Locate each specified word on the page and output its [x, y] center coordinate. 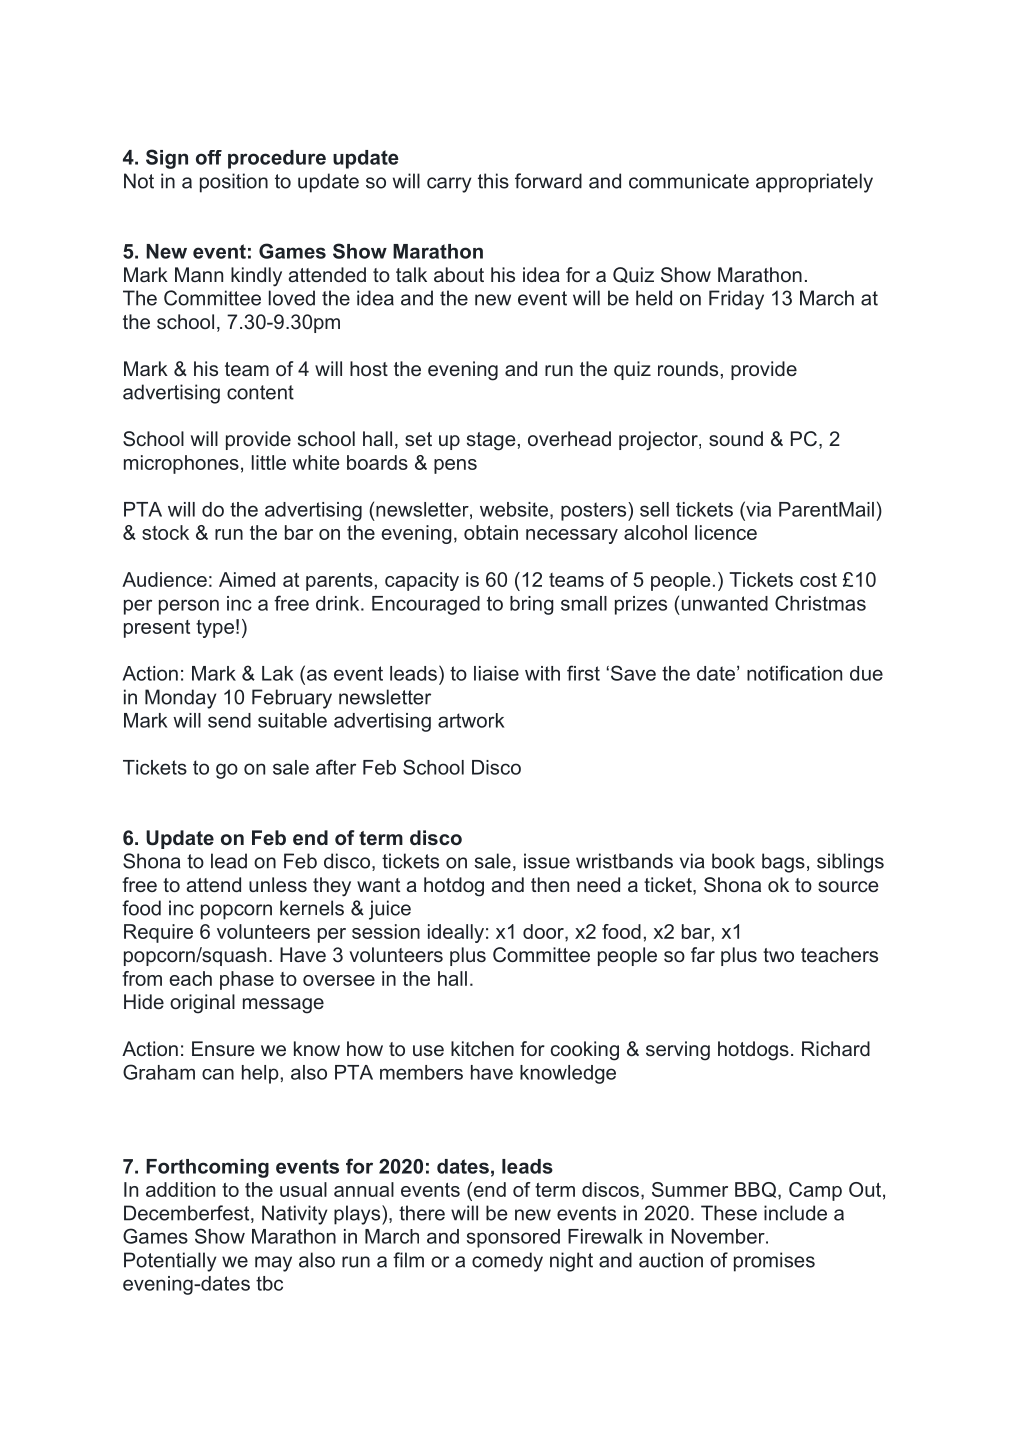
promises [774, 1262]
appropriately [814, 183]
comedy [507, 1262]
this [493, 181]
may [273, 1264]
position [234, 183]
